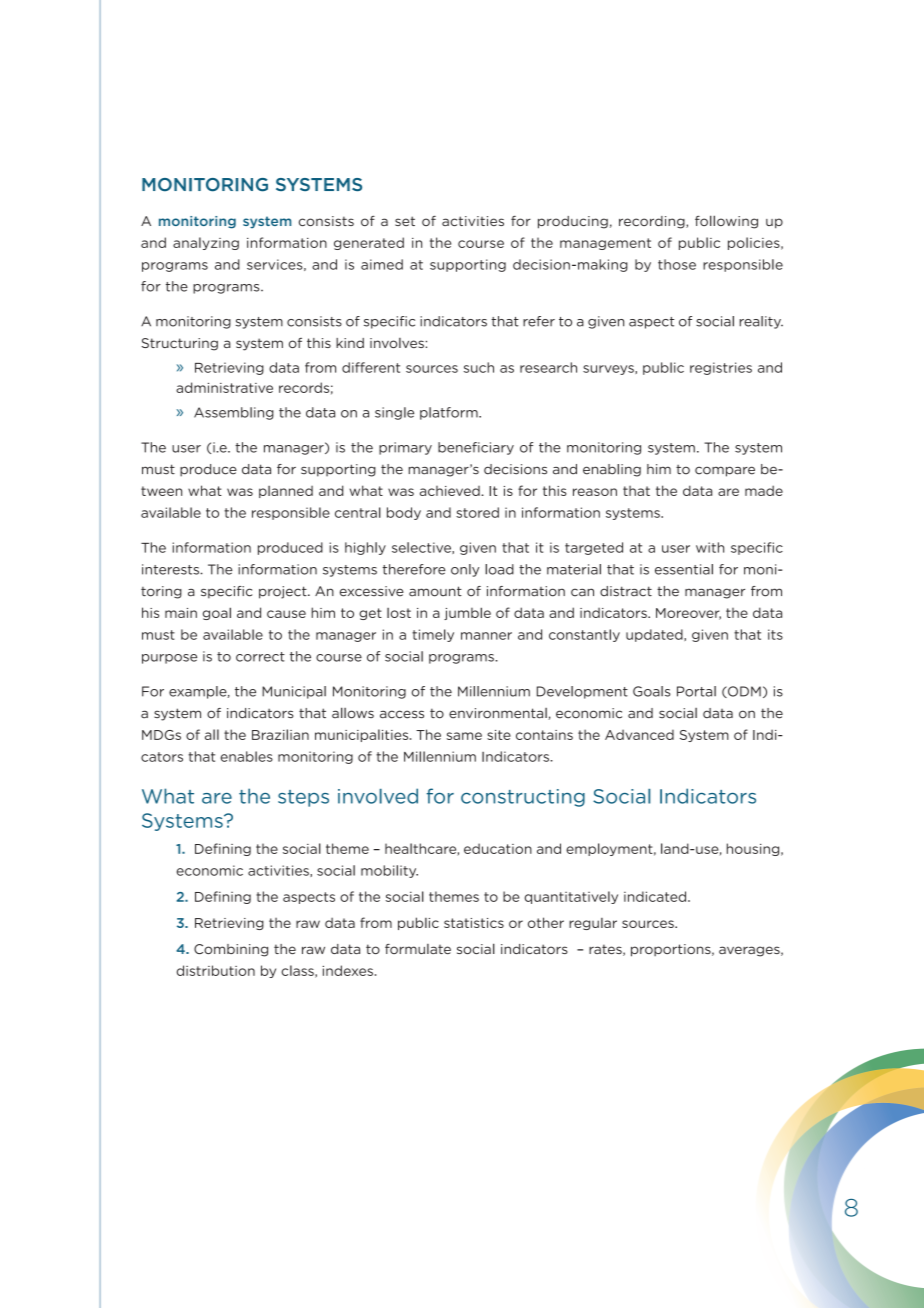  I want to click on project, so click(284, 592).
